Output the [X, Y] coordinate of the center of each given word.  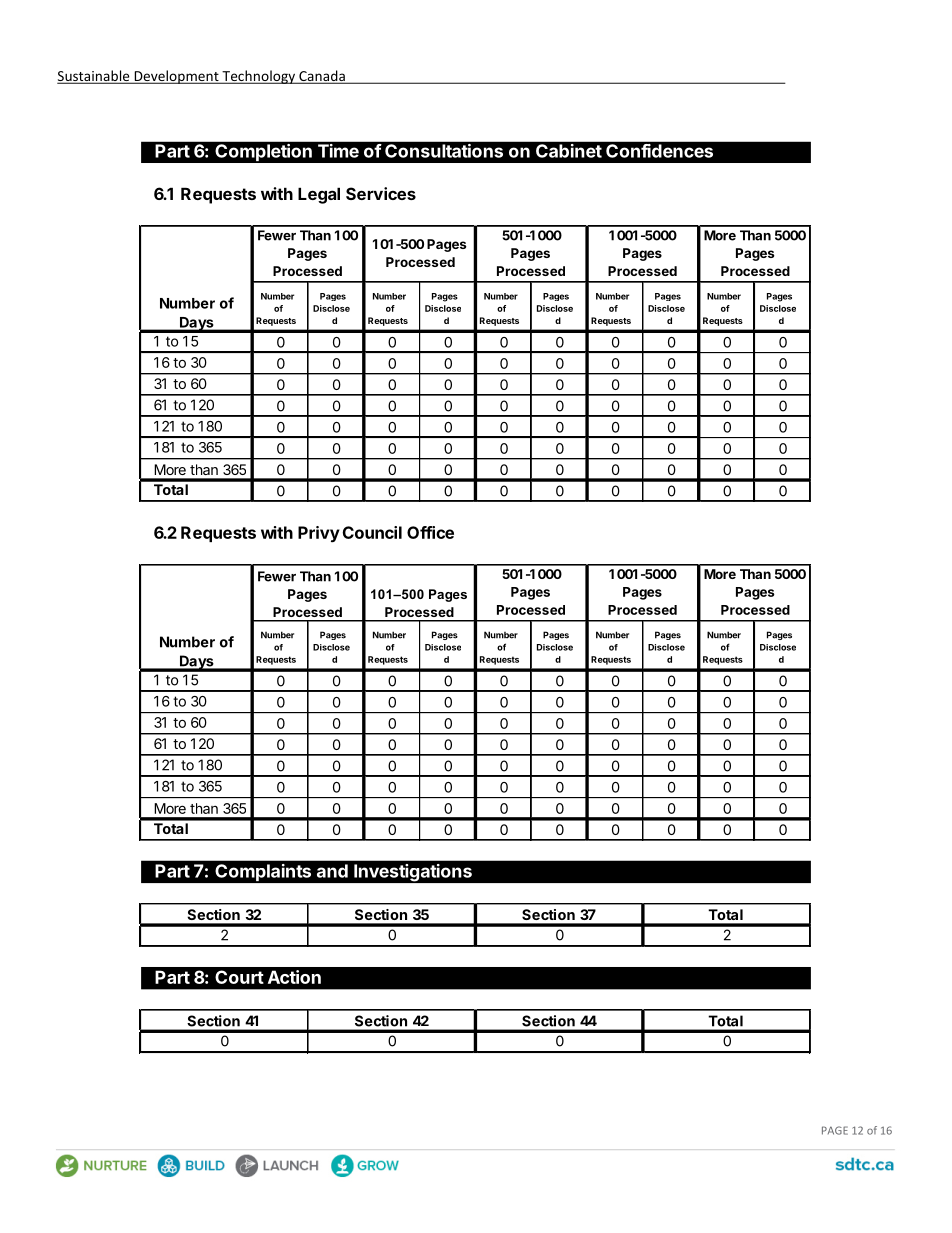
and [332, 871]
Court [239, 977]
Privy [319, 534]
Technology [258, 77]
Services [381, 193]
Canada [322, 77]
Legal [319, 195]
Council [372, 532]
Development [176, 77]
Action [294, 977]
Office [430, 532]
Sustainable [94, 77]
